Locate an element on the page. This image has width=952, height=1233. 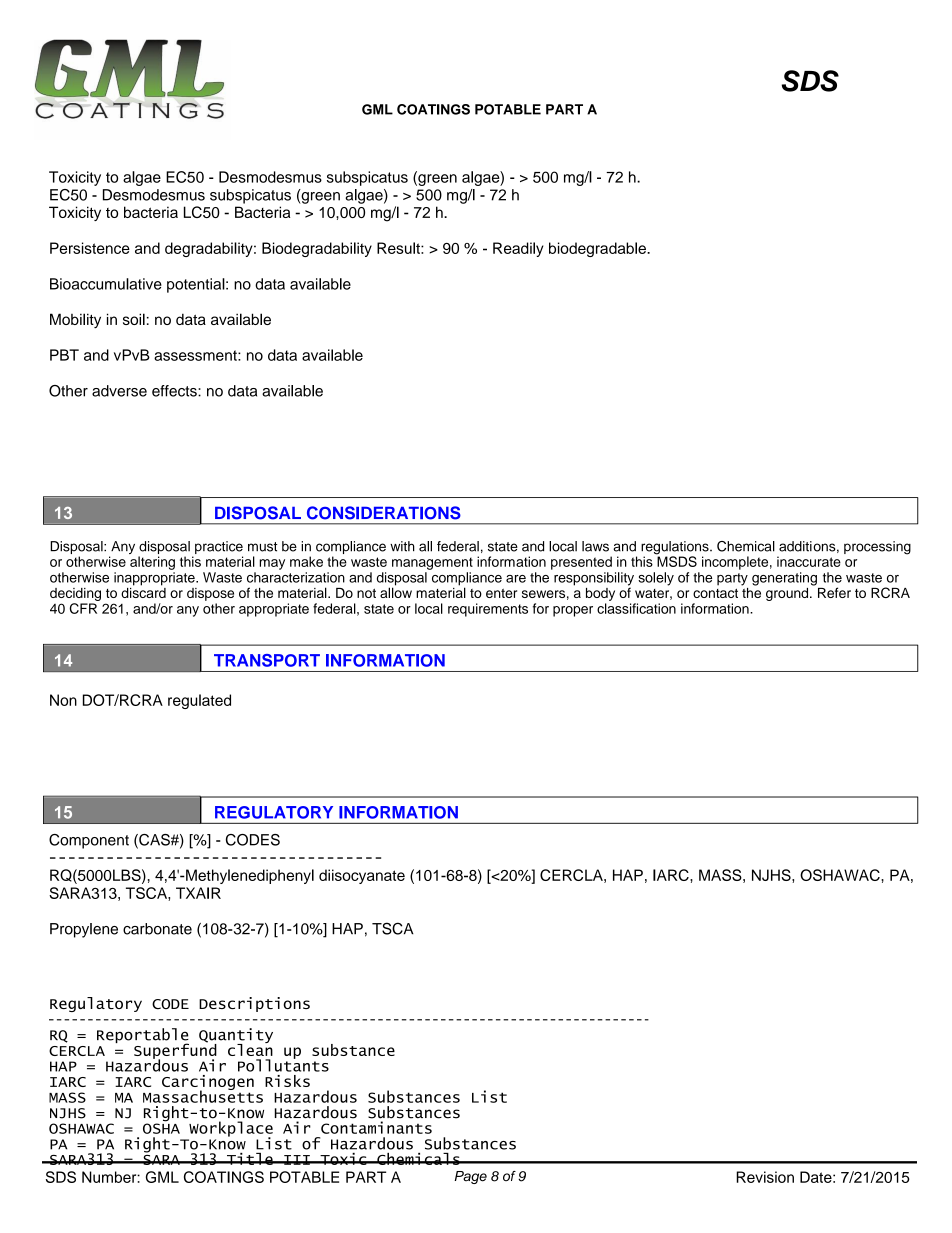
regulated is located at coordinates (199, 701).
